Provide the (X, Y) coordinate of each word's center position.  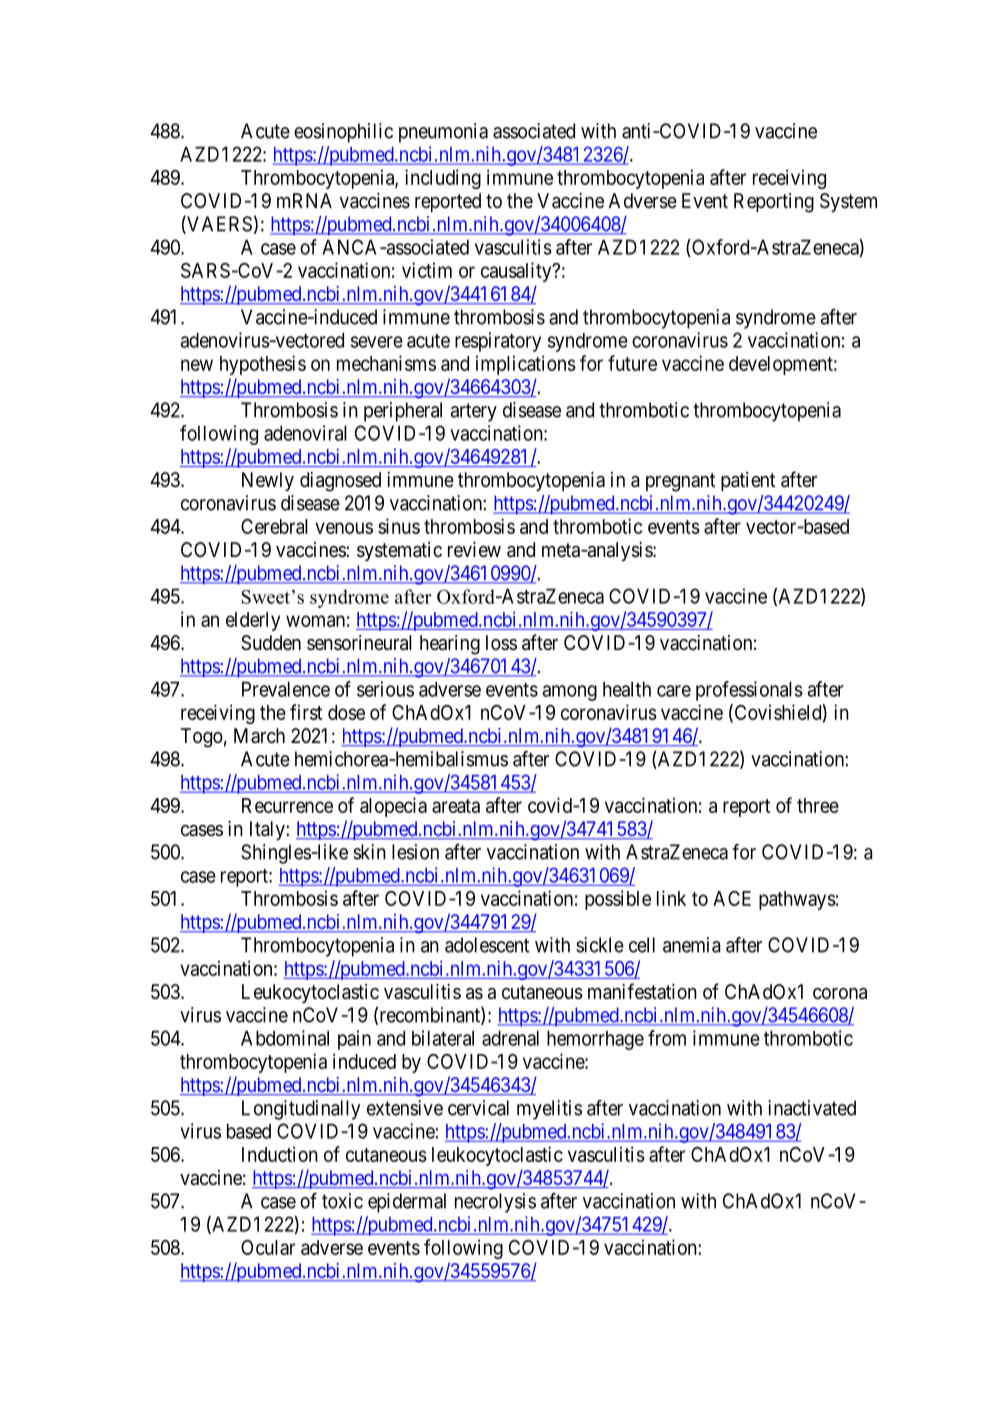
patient (748, 481)
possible (618, 900)
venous (344, 528)
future (632, 363)
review (474, 549)
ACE (732, 898)
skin (369, 852)
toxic (342, 1201)
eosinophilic (343, 133)
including (443, 179)
